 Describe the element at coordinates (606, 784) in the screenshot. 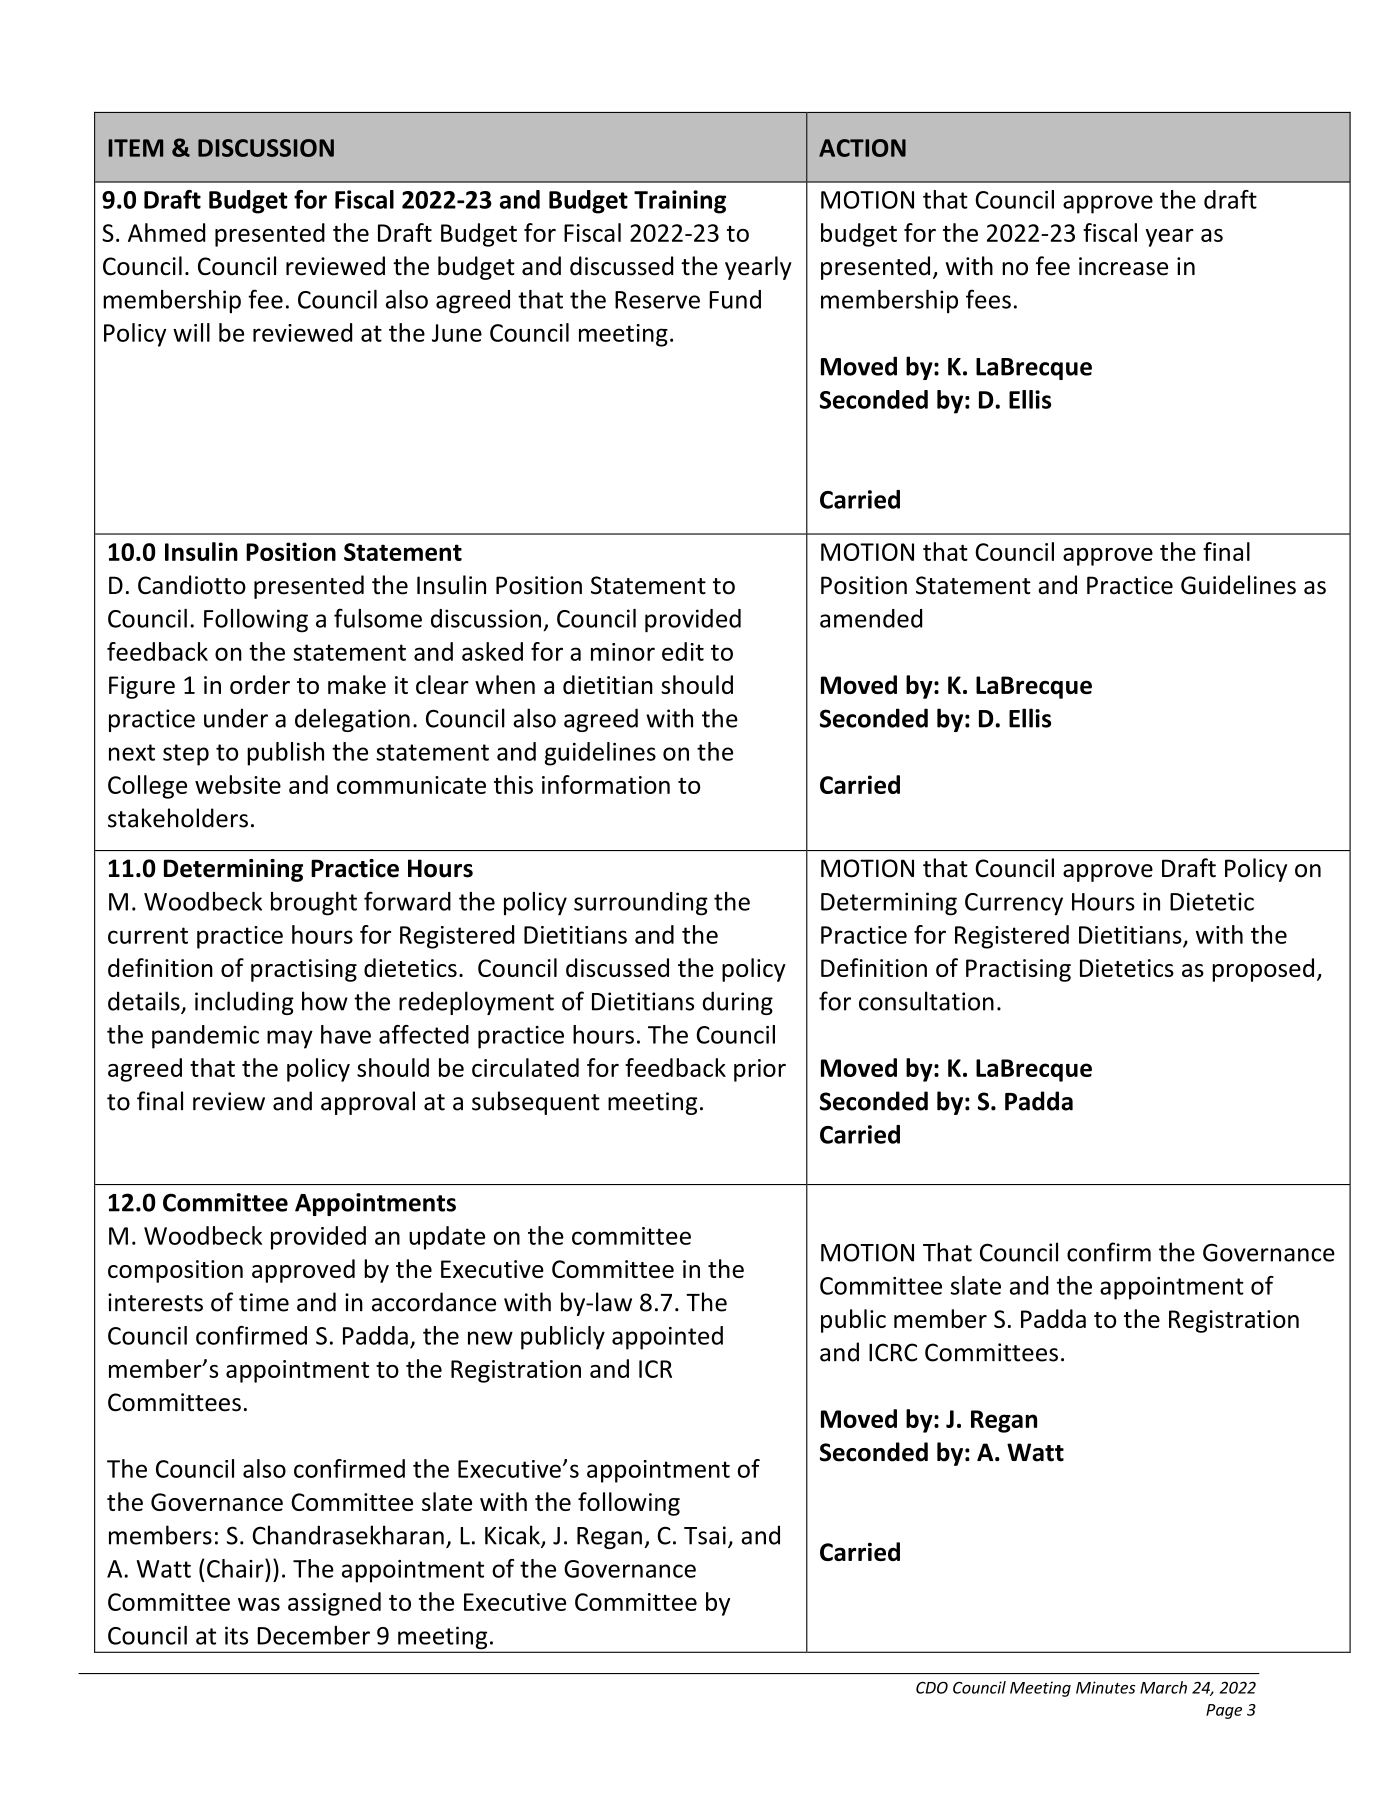

I see `information` at that location.
